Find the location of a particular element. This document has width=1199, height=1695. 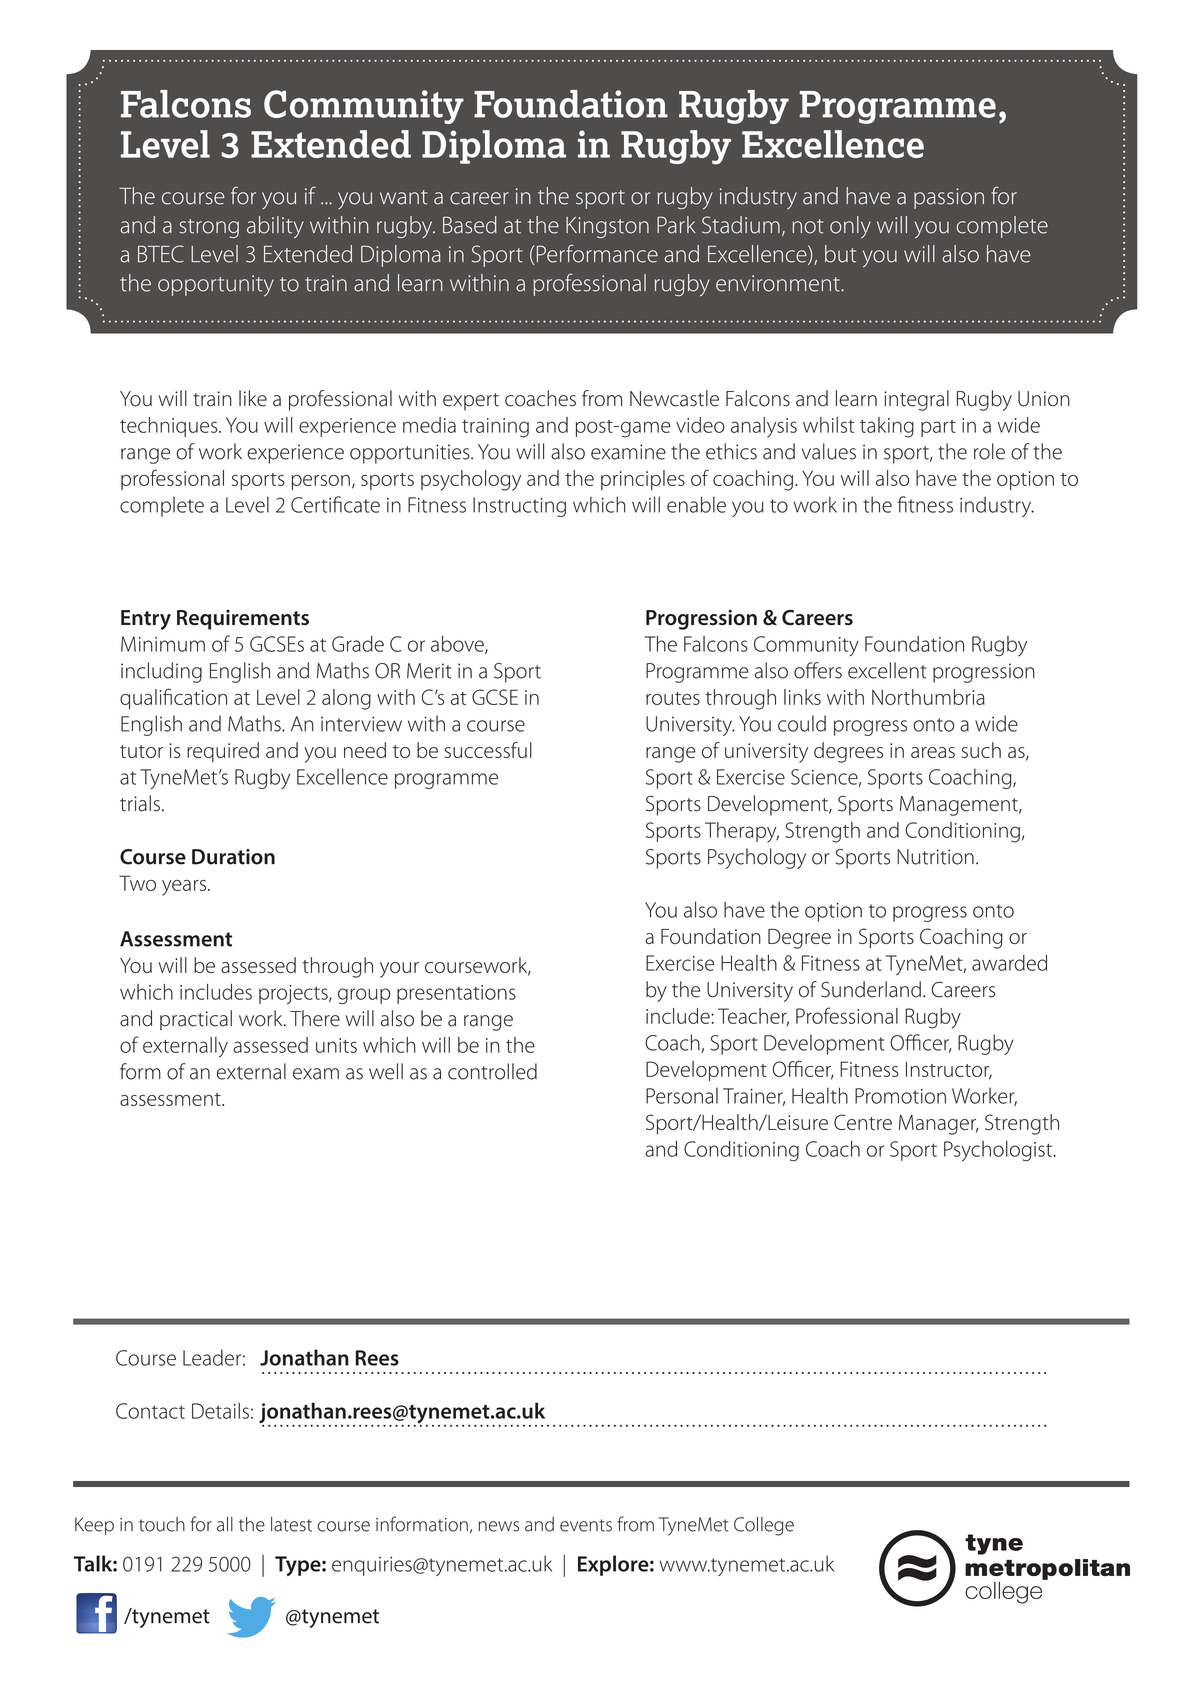

role is located at coordinates (989, 451).
